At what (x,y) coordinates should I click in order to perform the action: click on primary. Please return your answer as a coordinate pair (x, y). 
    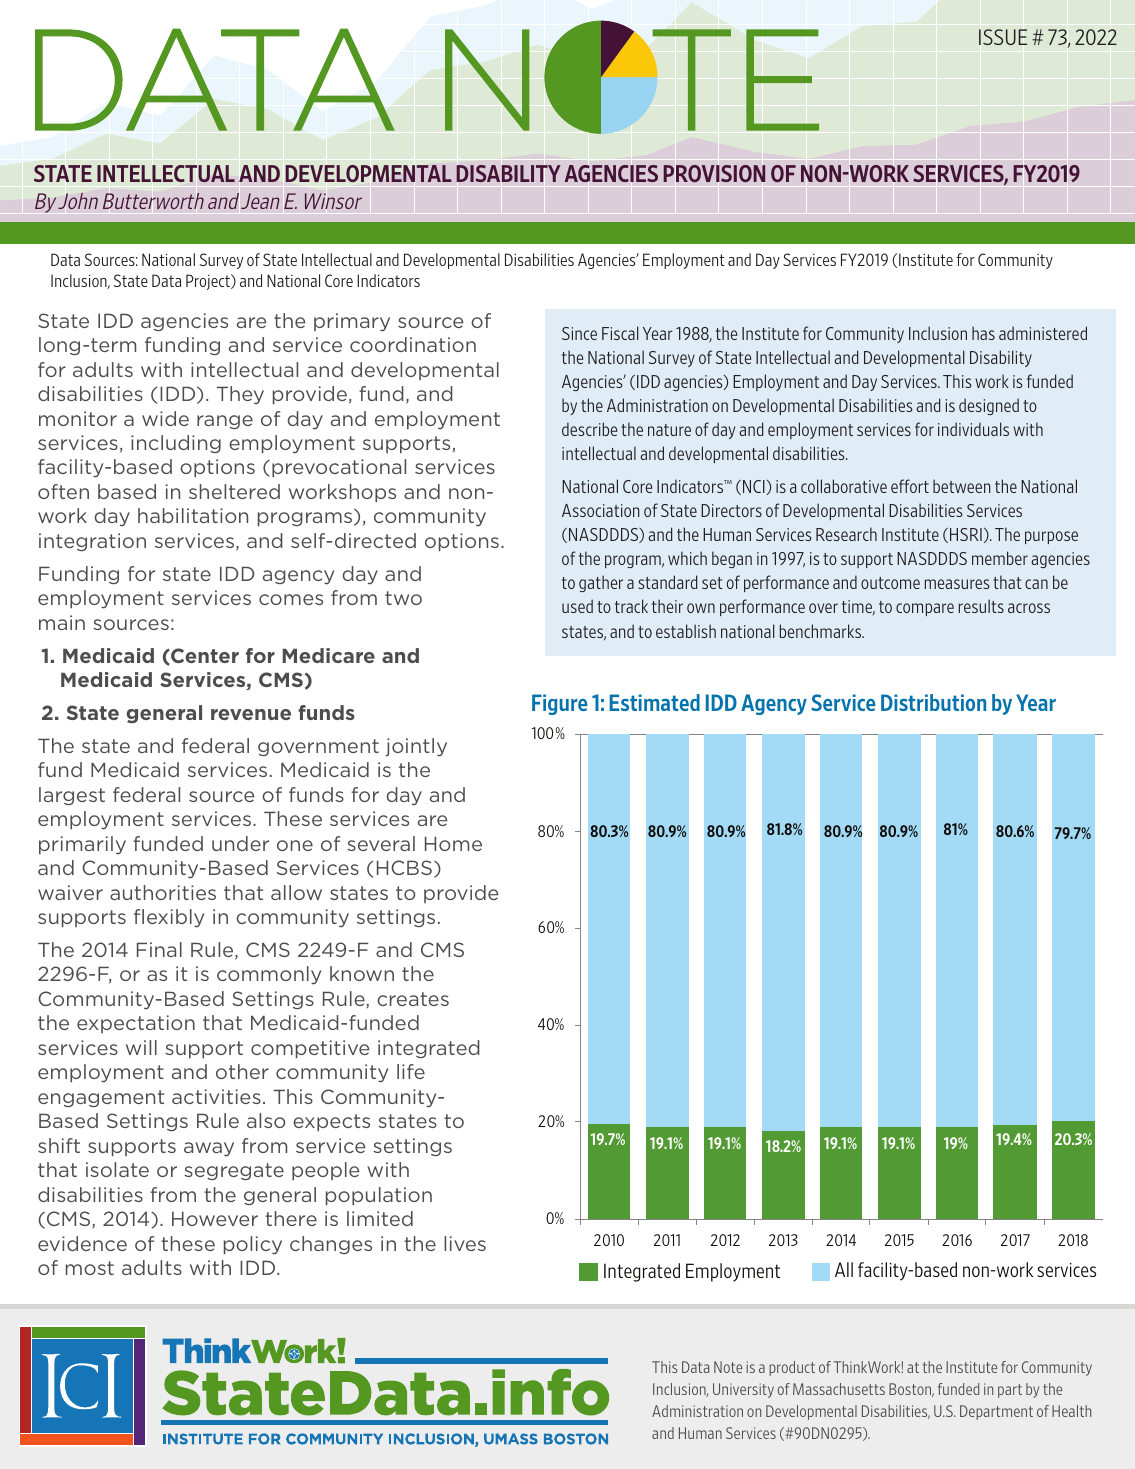
    Looking at the image, I should click on (352, 322).
